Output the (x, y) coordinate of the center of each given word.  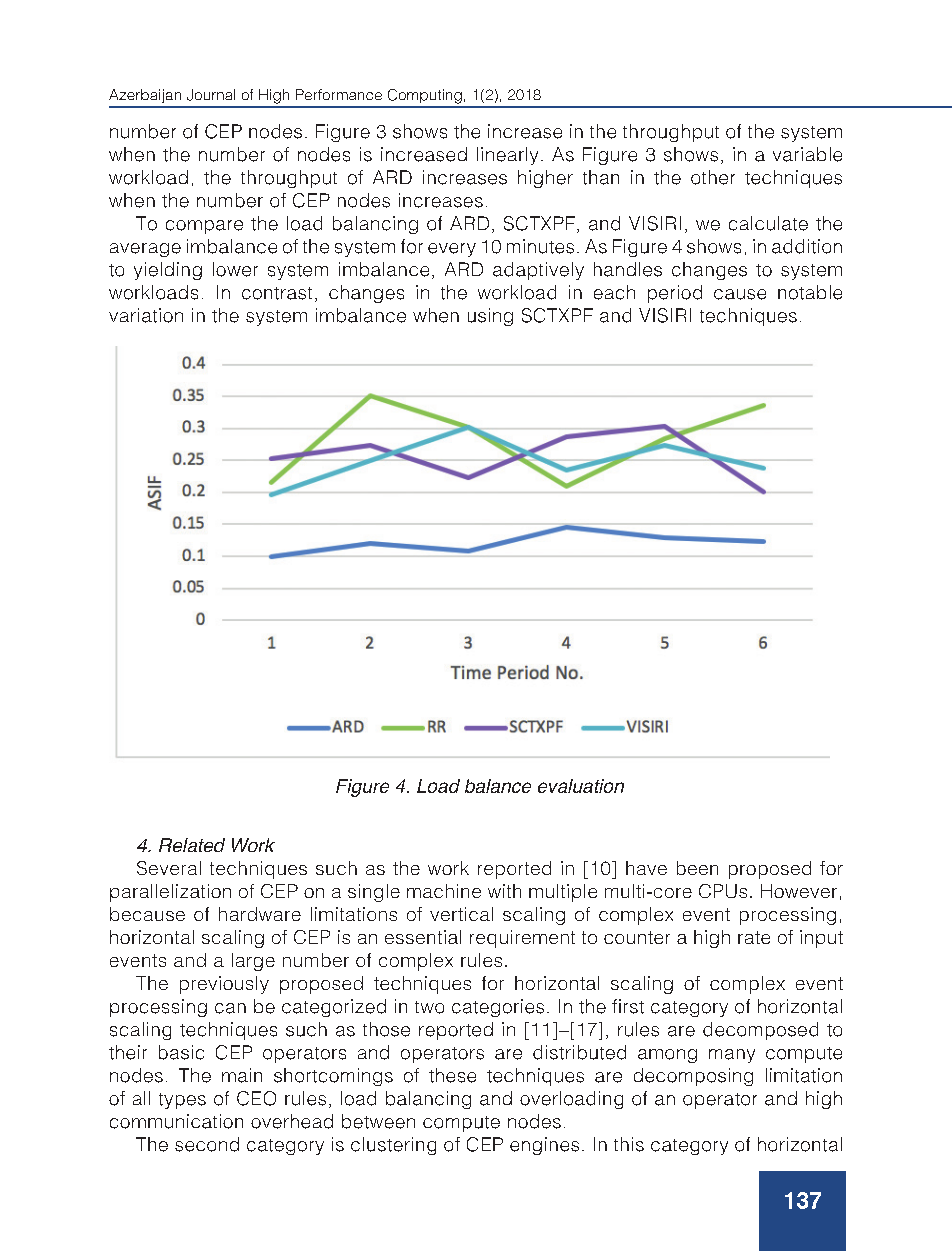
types (182, 1101)
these (452, 1075)
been (697, 868)
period (675, 294)
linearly (507, 156)
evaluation (581, 786)
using (490, 317)
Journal (211, 95)
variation (146, 315)
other (713, 177)
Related (192, 845)
